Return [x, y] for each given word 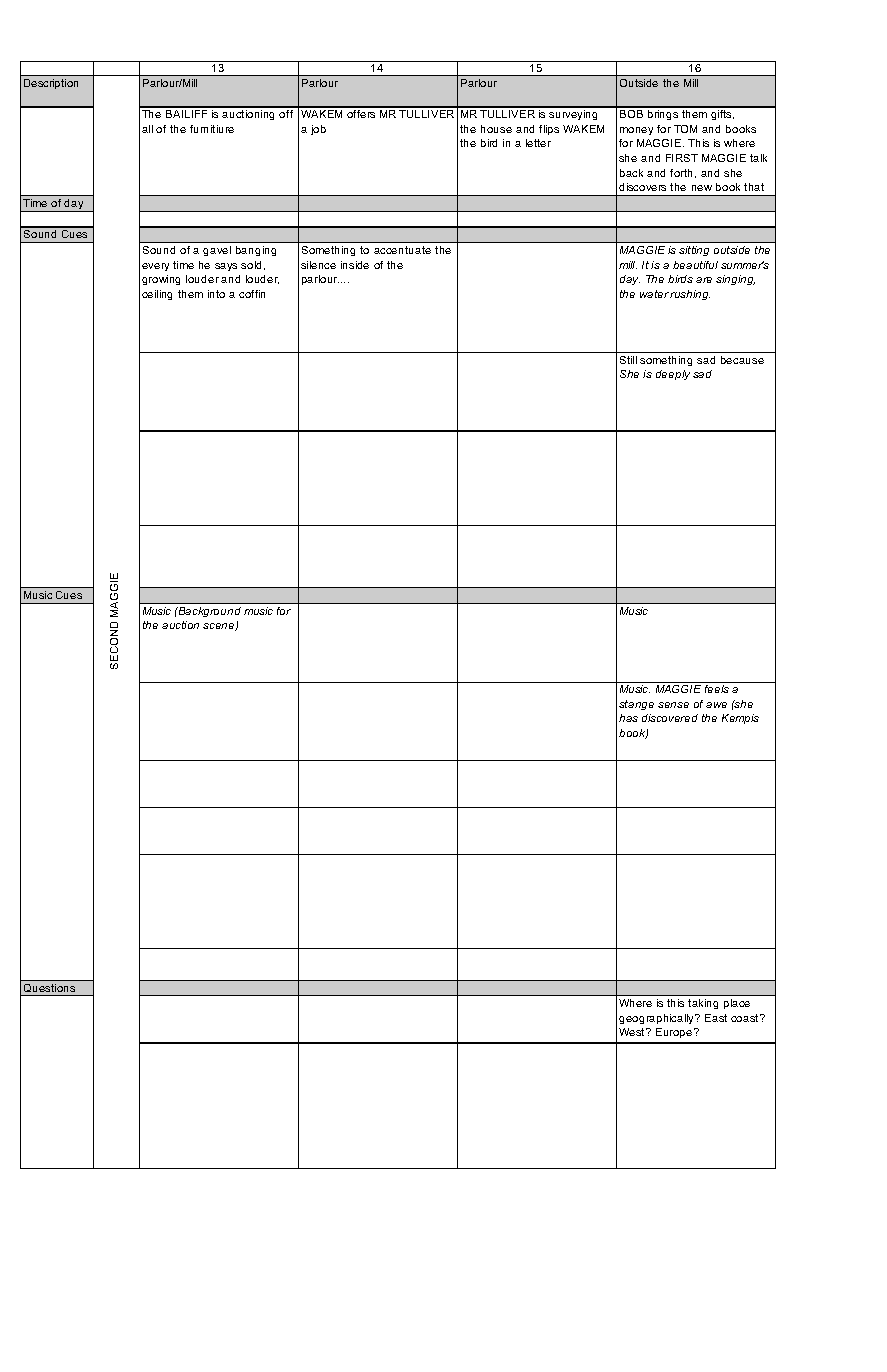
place [737, 1004]
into [216, 294]
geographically [658, 1019]
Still [628, 360]
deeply [673, 375]
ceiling [157, 295]
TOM [685, 129]
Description [51, 84]
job [318, 130]
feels [717, 689]
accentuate [402, 250]
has [628, 718]
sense [673, 705]
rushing [690, 295]
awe [716, 705]
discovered [670, 718]
